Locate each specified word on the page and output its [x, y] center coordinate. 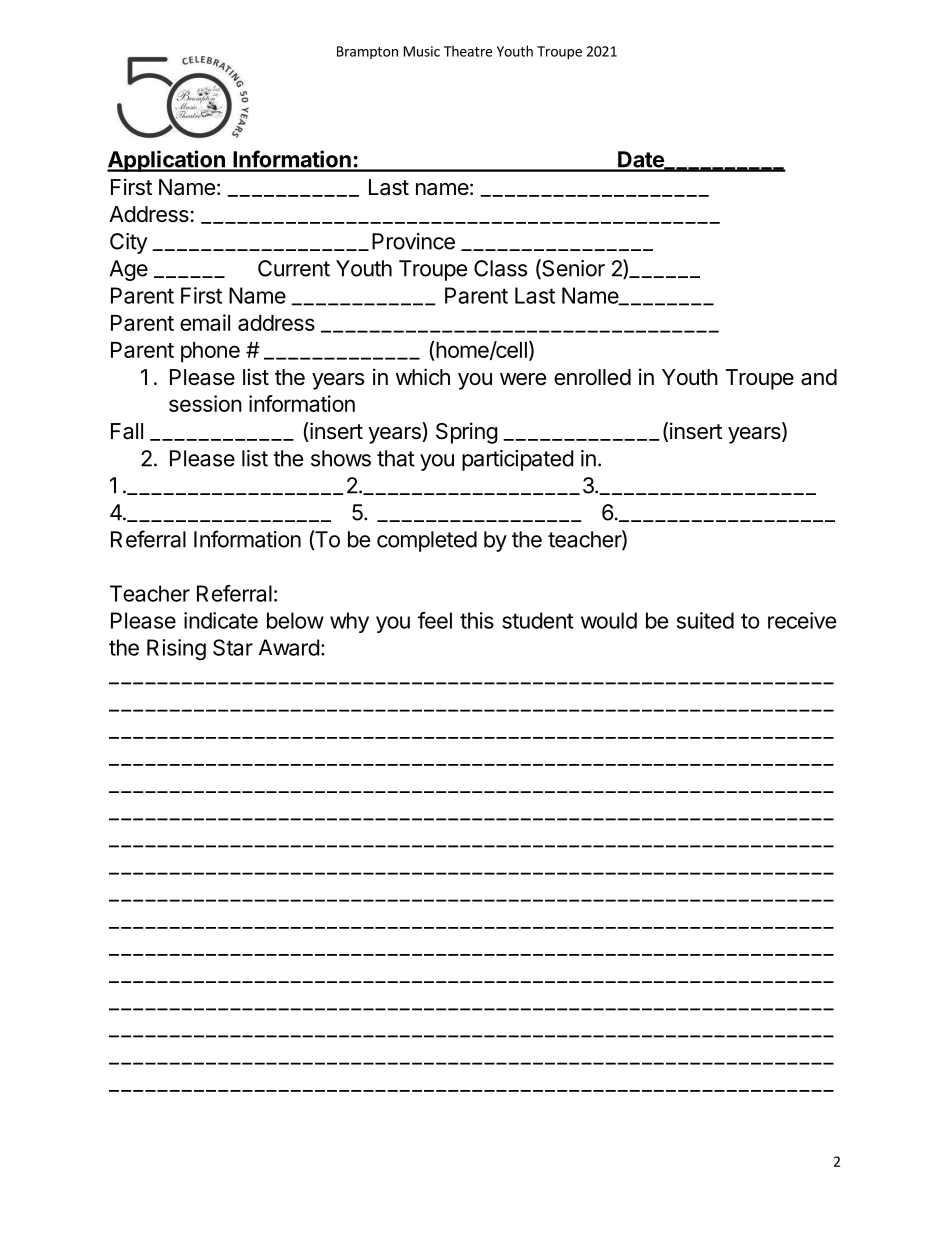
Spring [467, 433]
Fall [127, 431]
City [129, 243]
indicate [221, 620]
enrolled [592, 377]
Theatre [468, 51]
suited [705, 620]
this [477, 620]
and [819, 377]
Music [422, 51]
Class [500, 268]
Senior [572, 269]
